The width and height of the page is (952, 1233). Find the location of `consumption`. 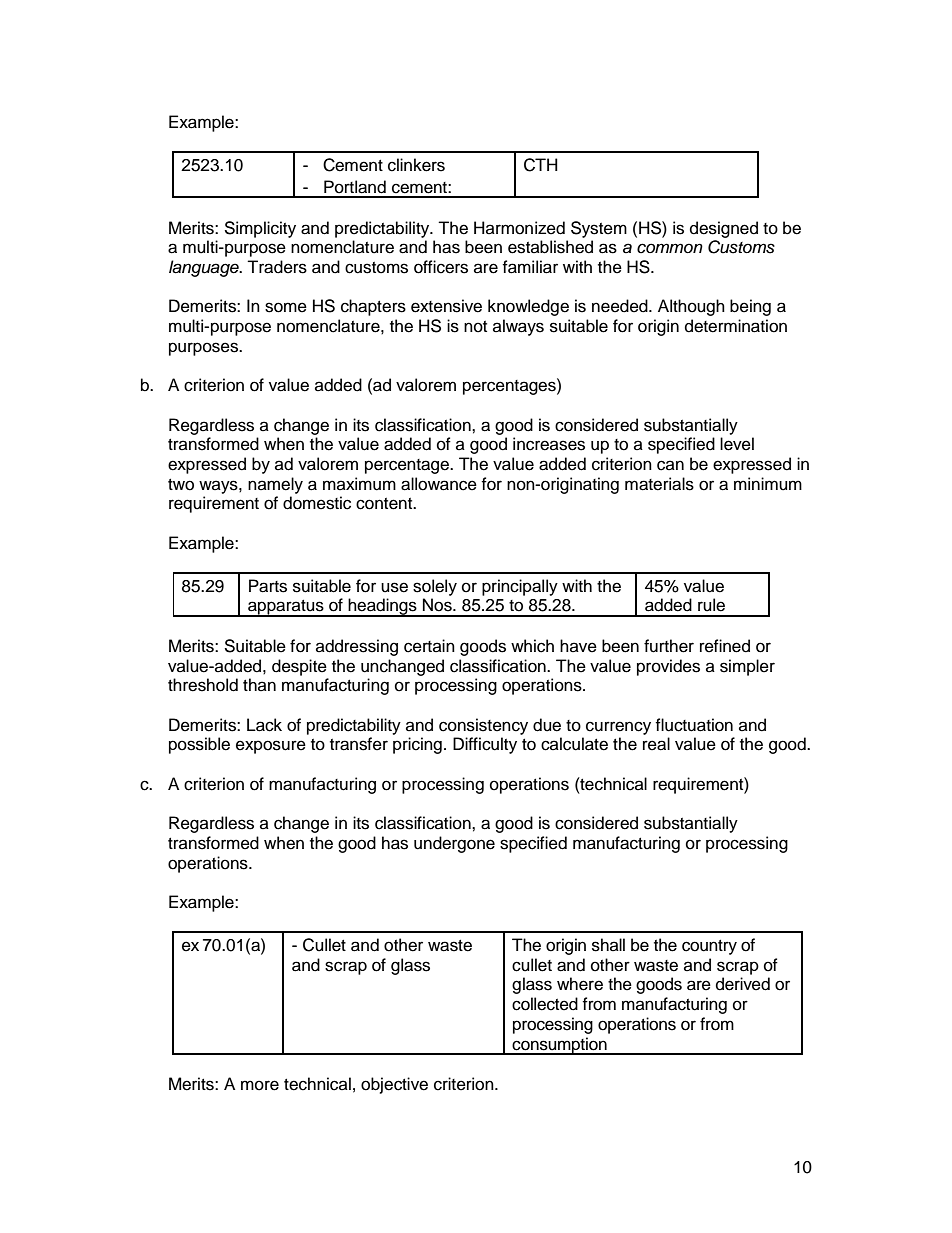

consumption is located at coordinates (560, 1046).
